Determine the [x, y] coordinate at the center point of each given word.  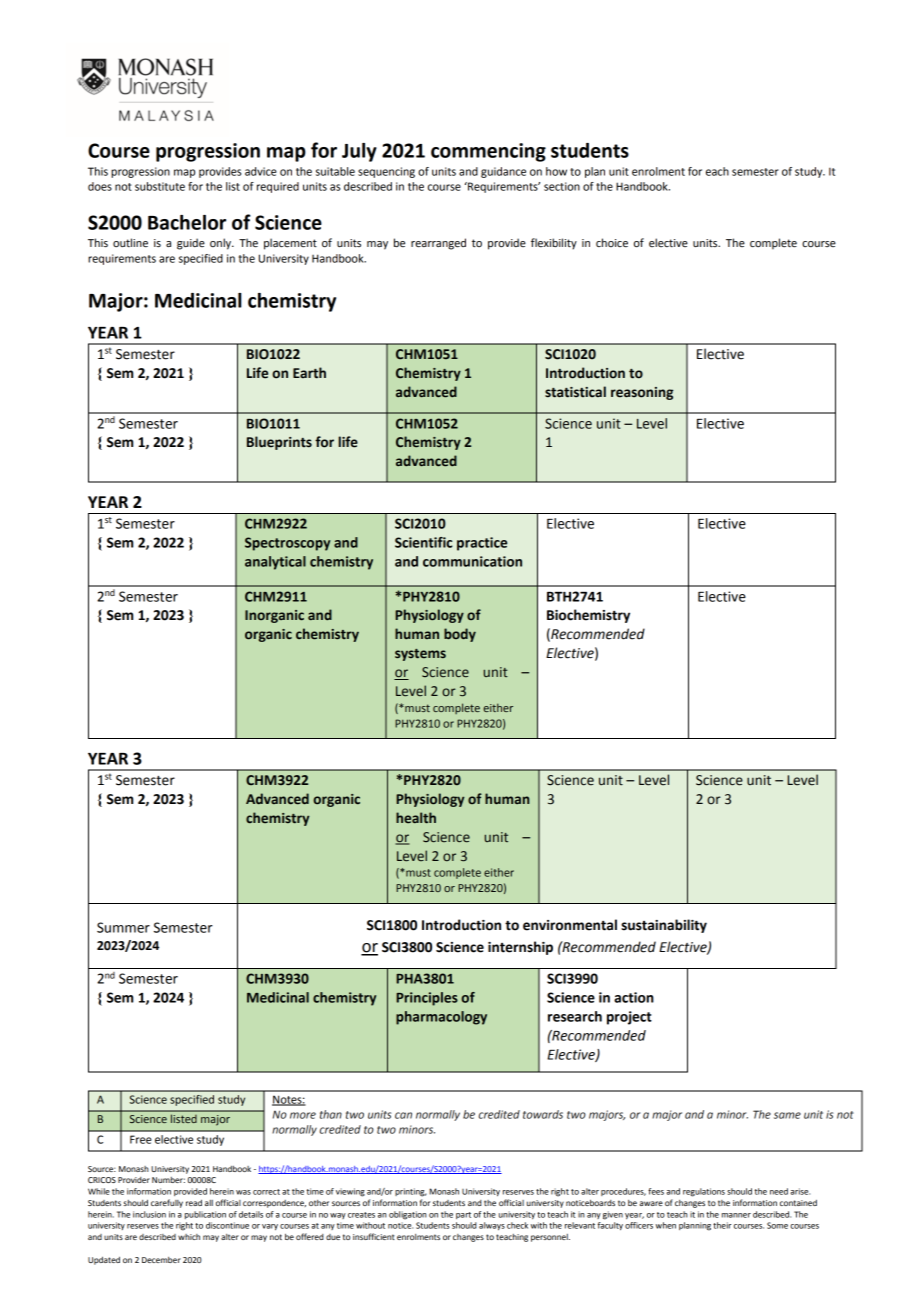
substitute [160, 186]
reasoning [642, 393]
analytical [275, 563]
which [189, 1237]
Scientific [423, 542]
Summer [123, 927]
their [722, 1225]
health [416, 818]
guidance [503, 172]
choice [612, 243]
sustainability [664, 926]
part [463, 1215]
